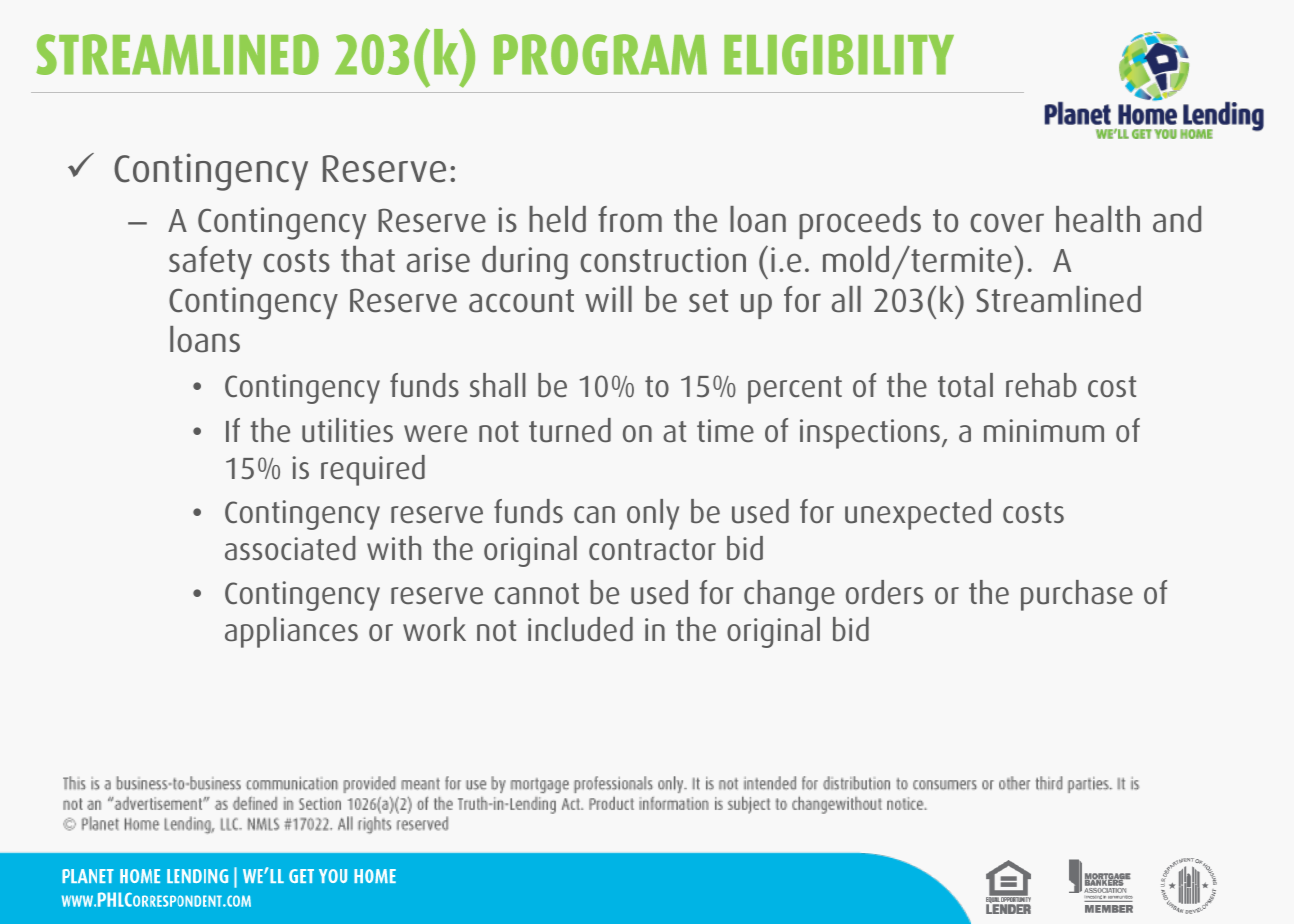 Image resolution: width=1294 pixels, height=924 pixels. I want to click on appliances, so click(291, 632).
